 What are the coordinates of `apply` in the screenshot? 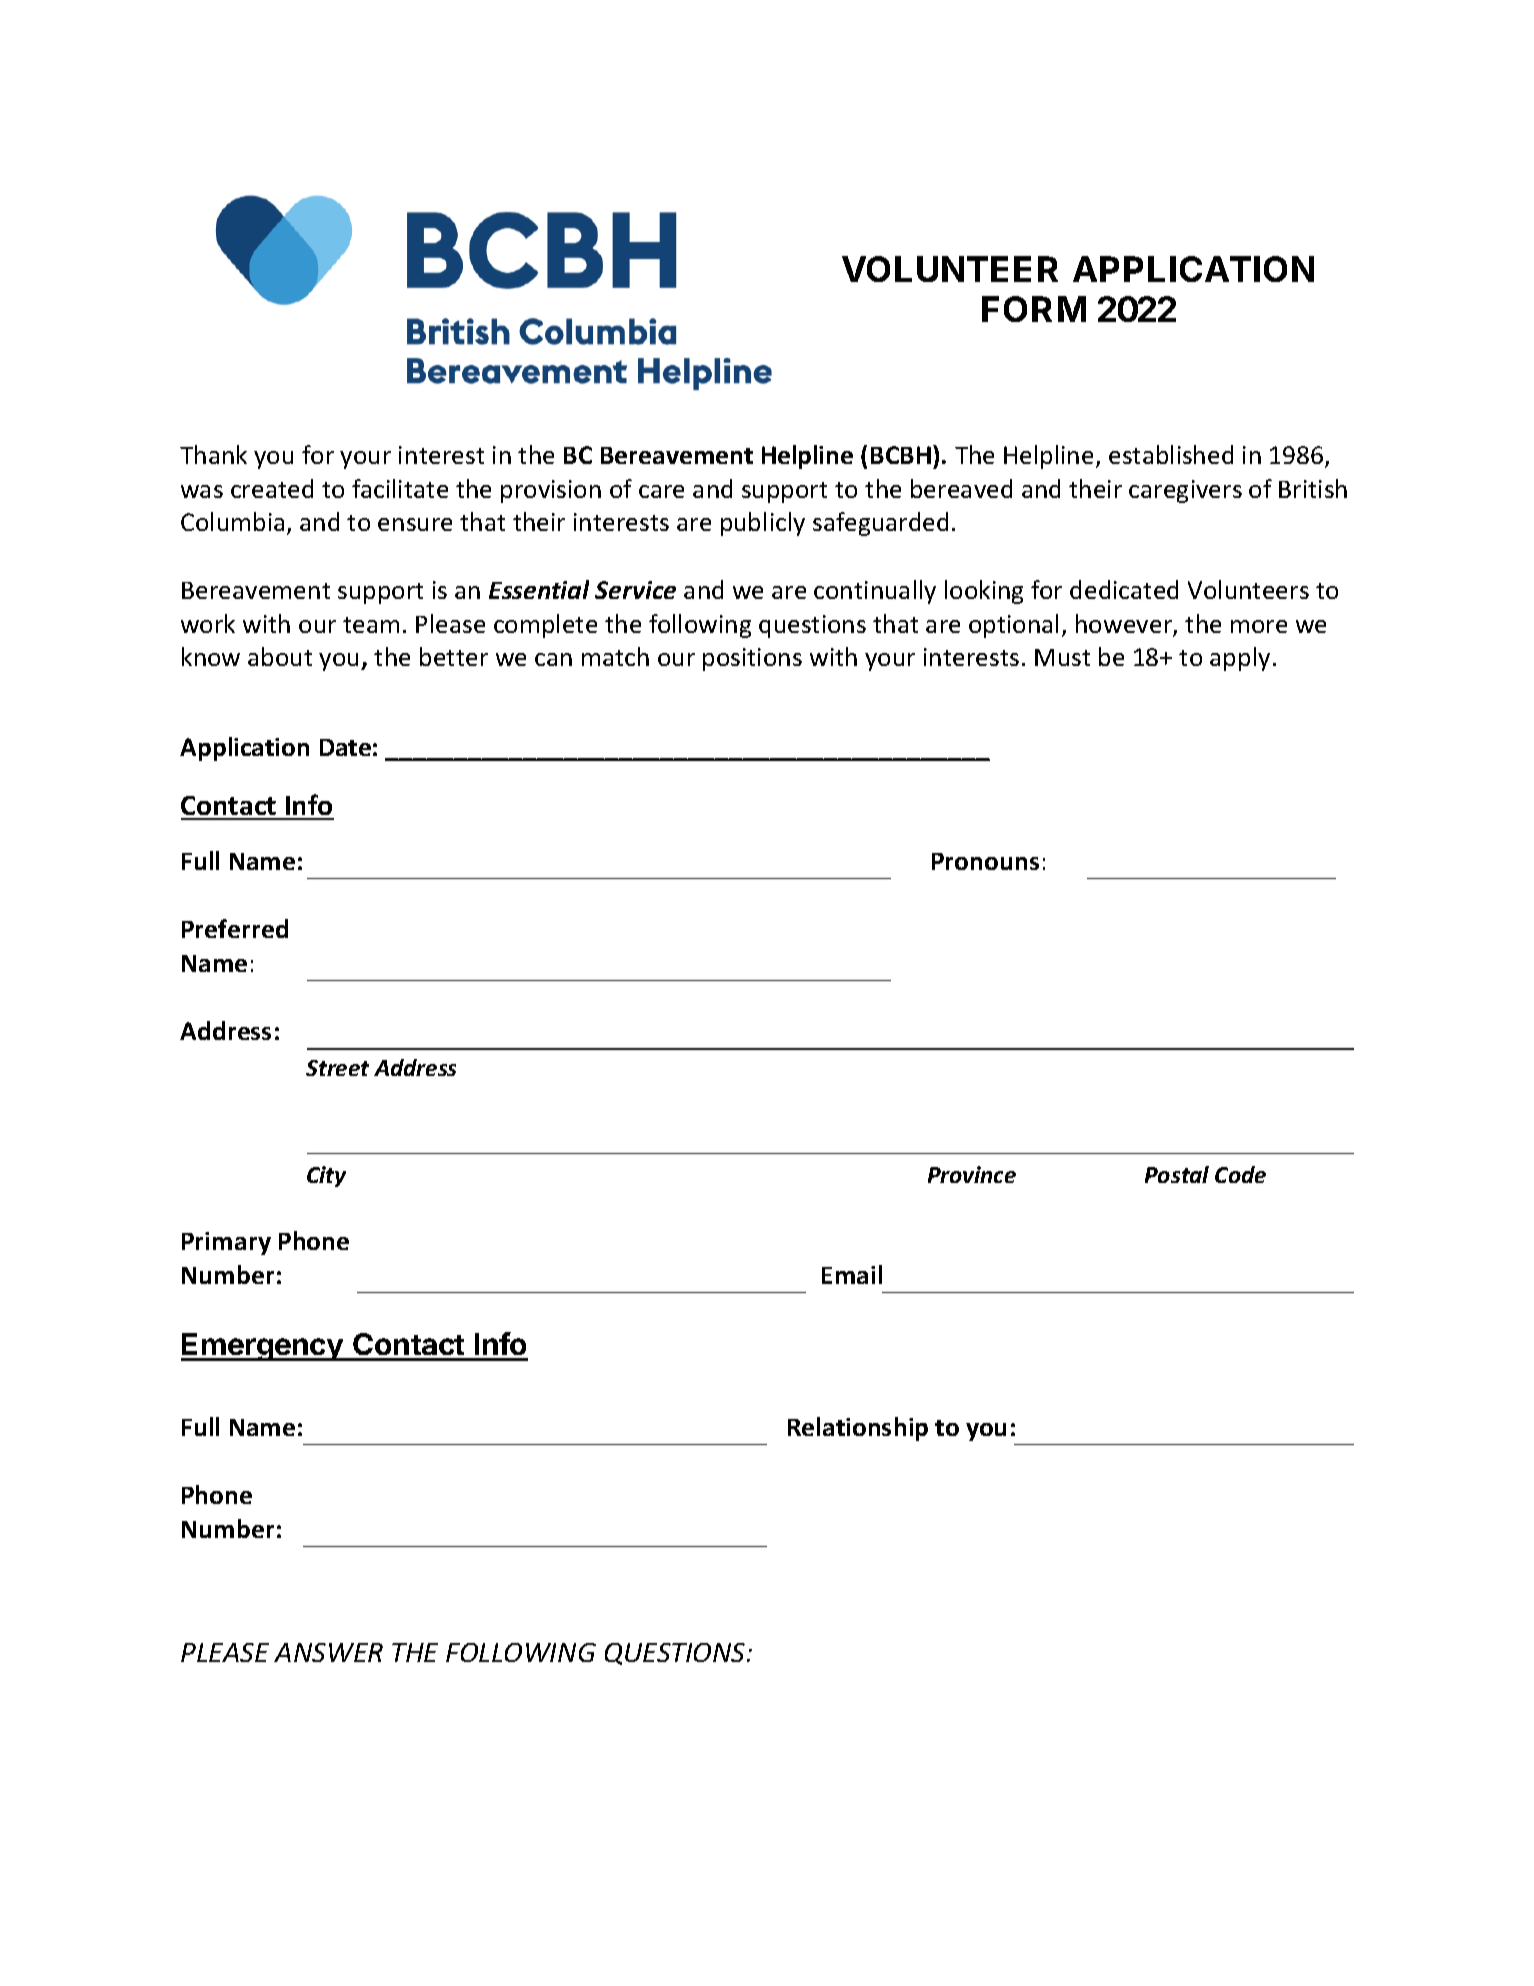 It's located at (1240, 659).
